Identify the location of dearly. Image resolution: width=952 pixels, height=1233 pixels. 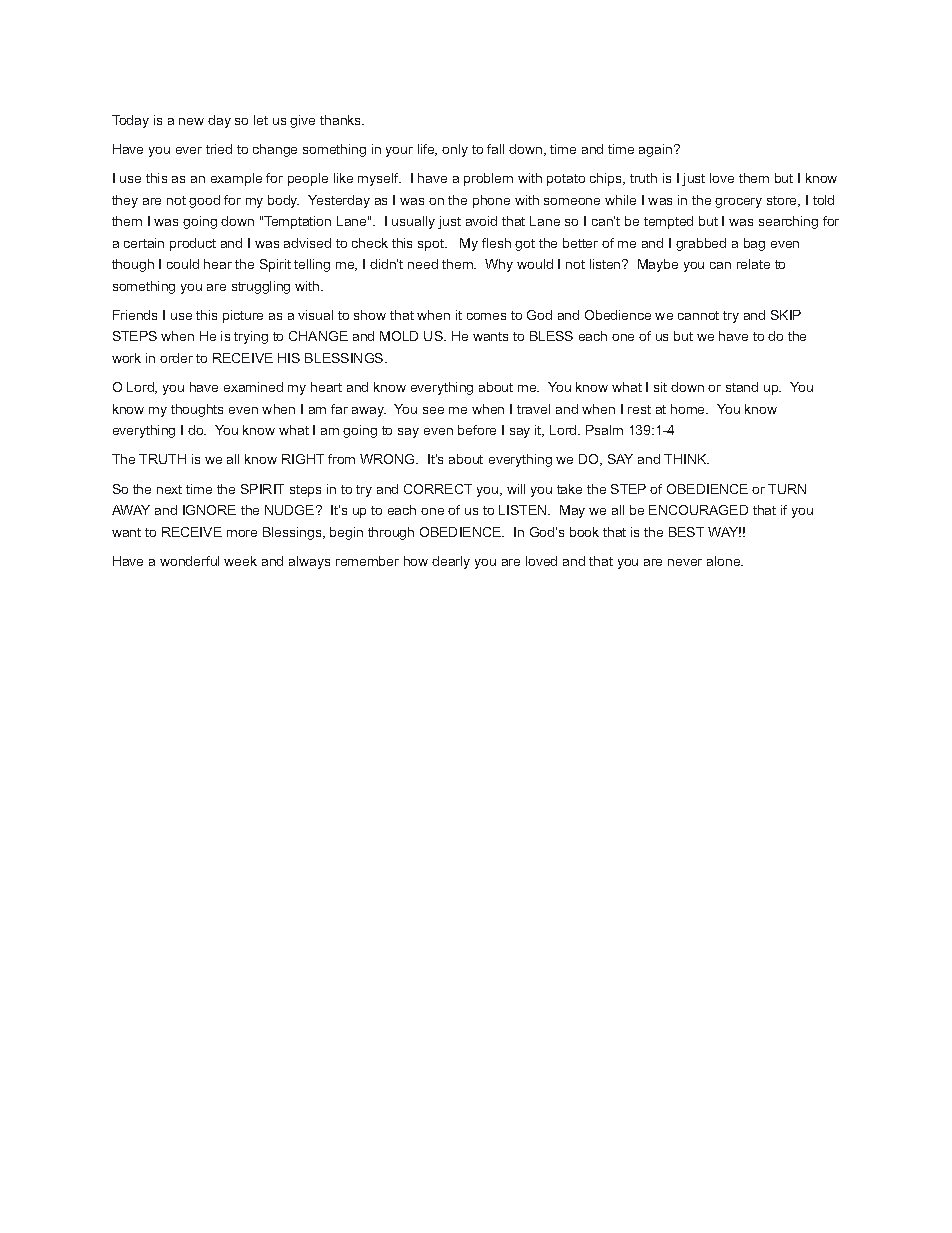
(451, 562).
